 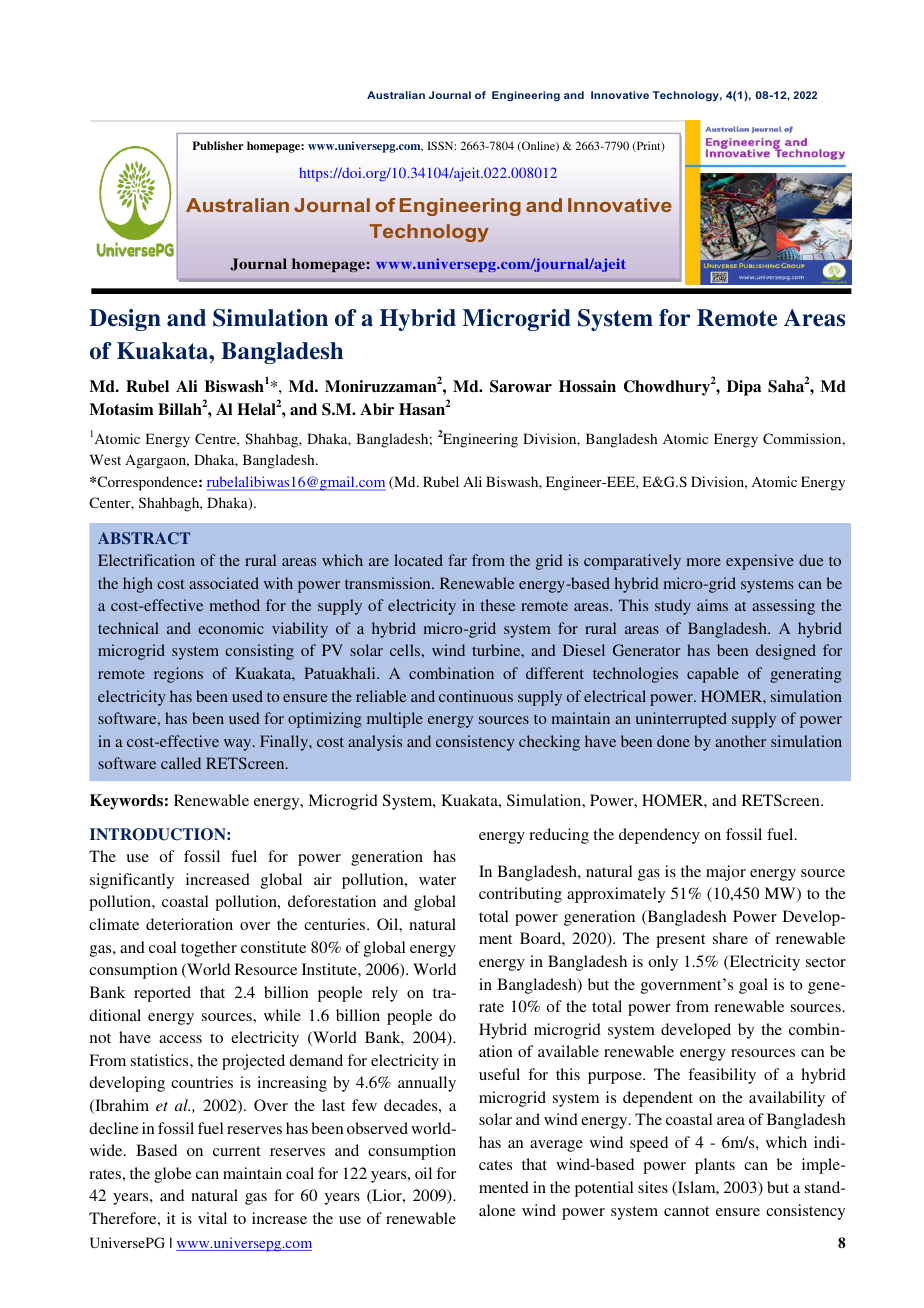 What do you see at coordinates (703, 562) in the screenshot?
I see `more` at bounding box center [703, 562].
